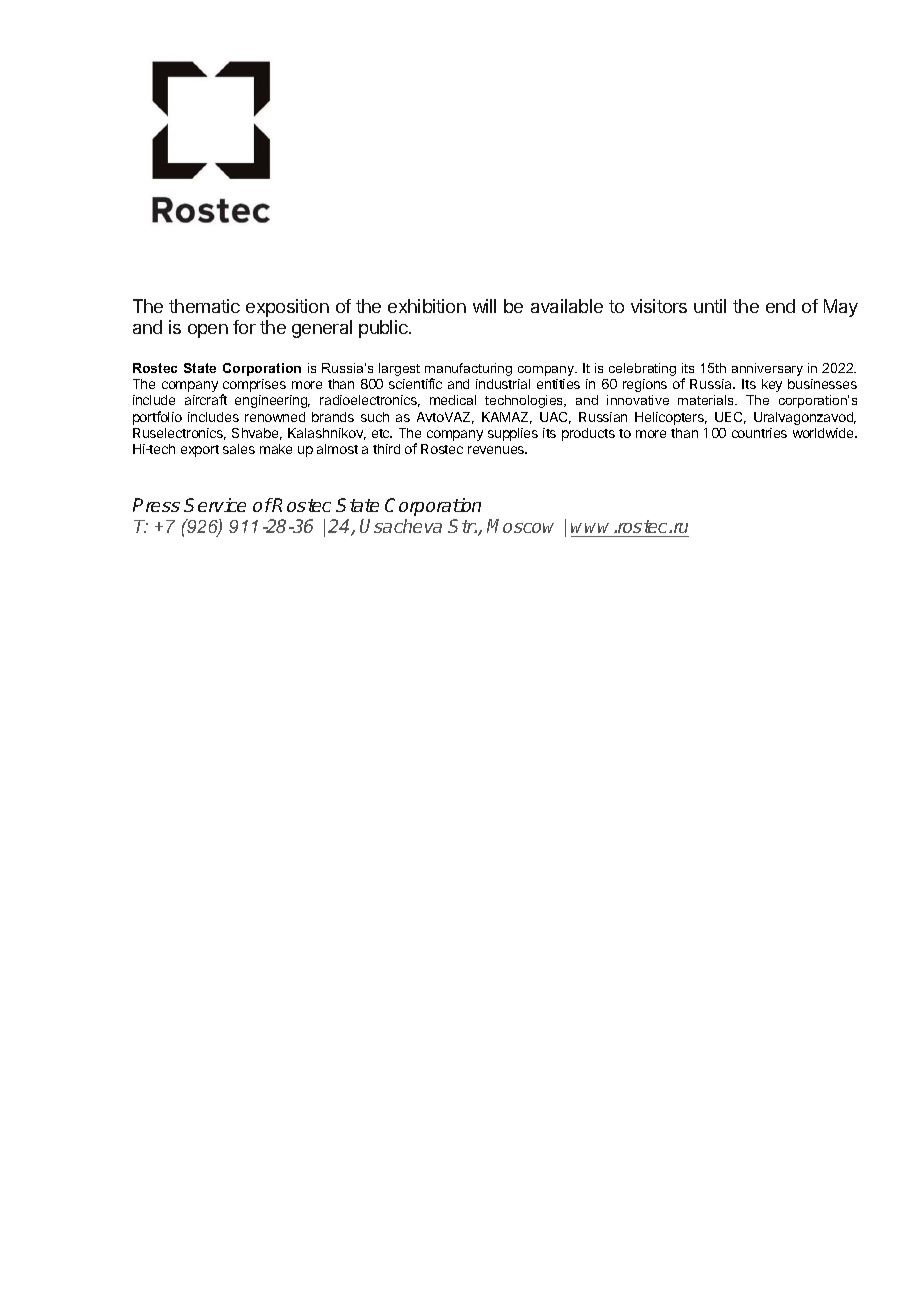  I want to click on materials, so click(707, 400).
